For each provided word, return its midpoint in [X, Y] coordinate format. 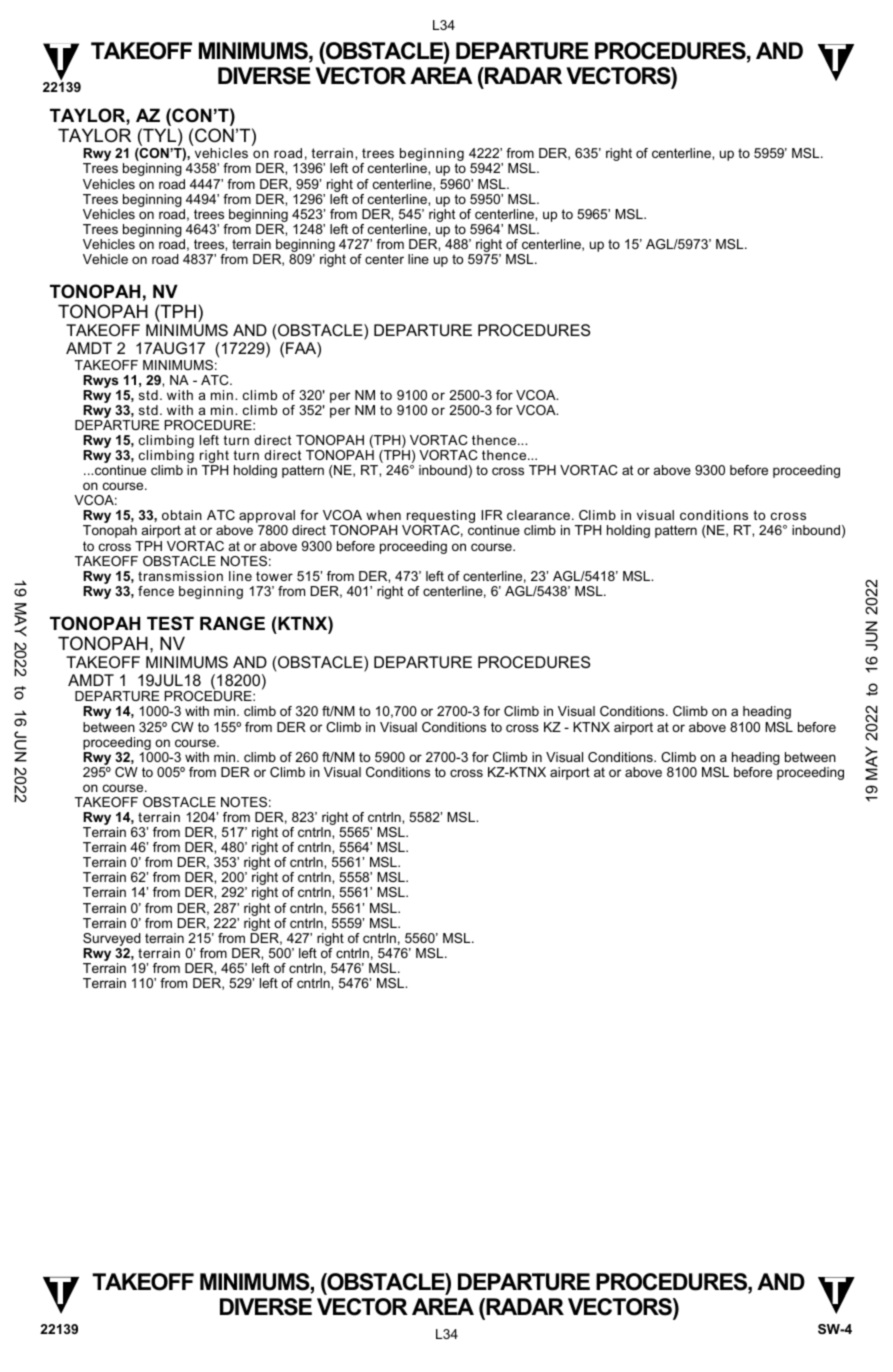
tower [274, 576]
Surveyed [112, 941]
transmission [180, 576]
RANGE [232, 623]
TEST [170, 623]
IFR [492, 515]
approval [267, 518]
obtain [182, 515]
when [383, 515]
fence [156, 591]
